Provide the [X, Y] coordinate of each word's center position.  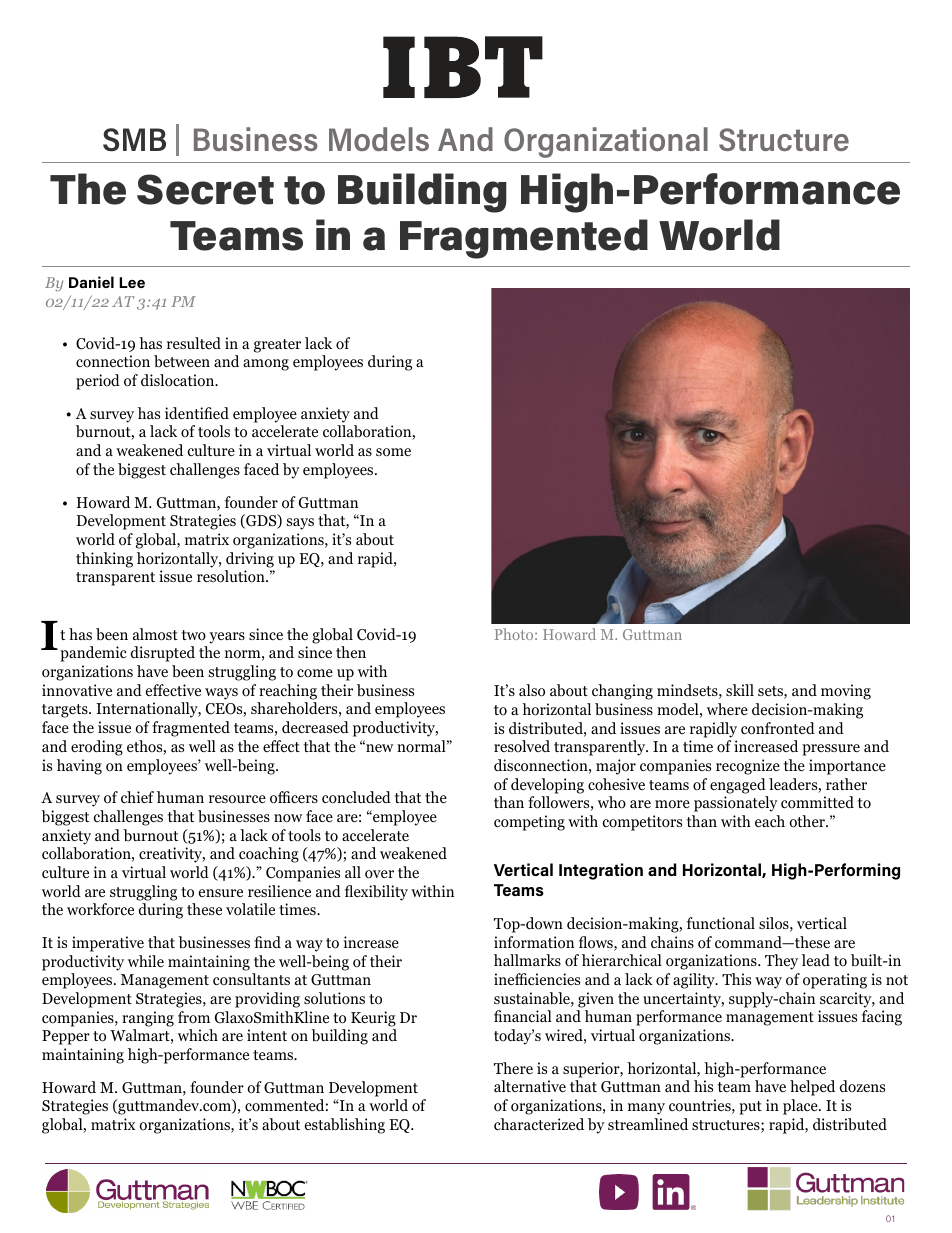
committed [817, 802]
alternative [530, 1086]
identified [197, 413]
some [393, 452]
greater [277, 346]
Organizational [606, 142]
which [198, 1035]
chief [137, 797]
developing [547, 786]
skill [740, 690]
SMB [134, 140]
